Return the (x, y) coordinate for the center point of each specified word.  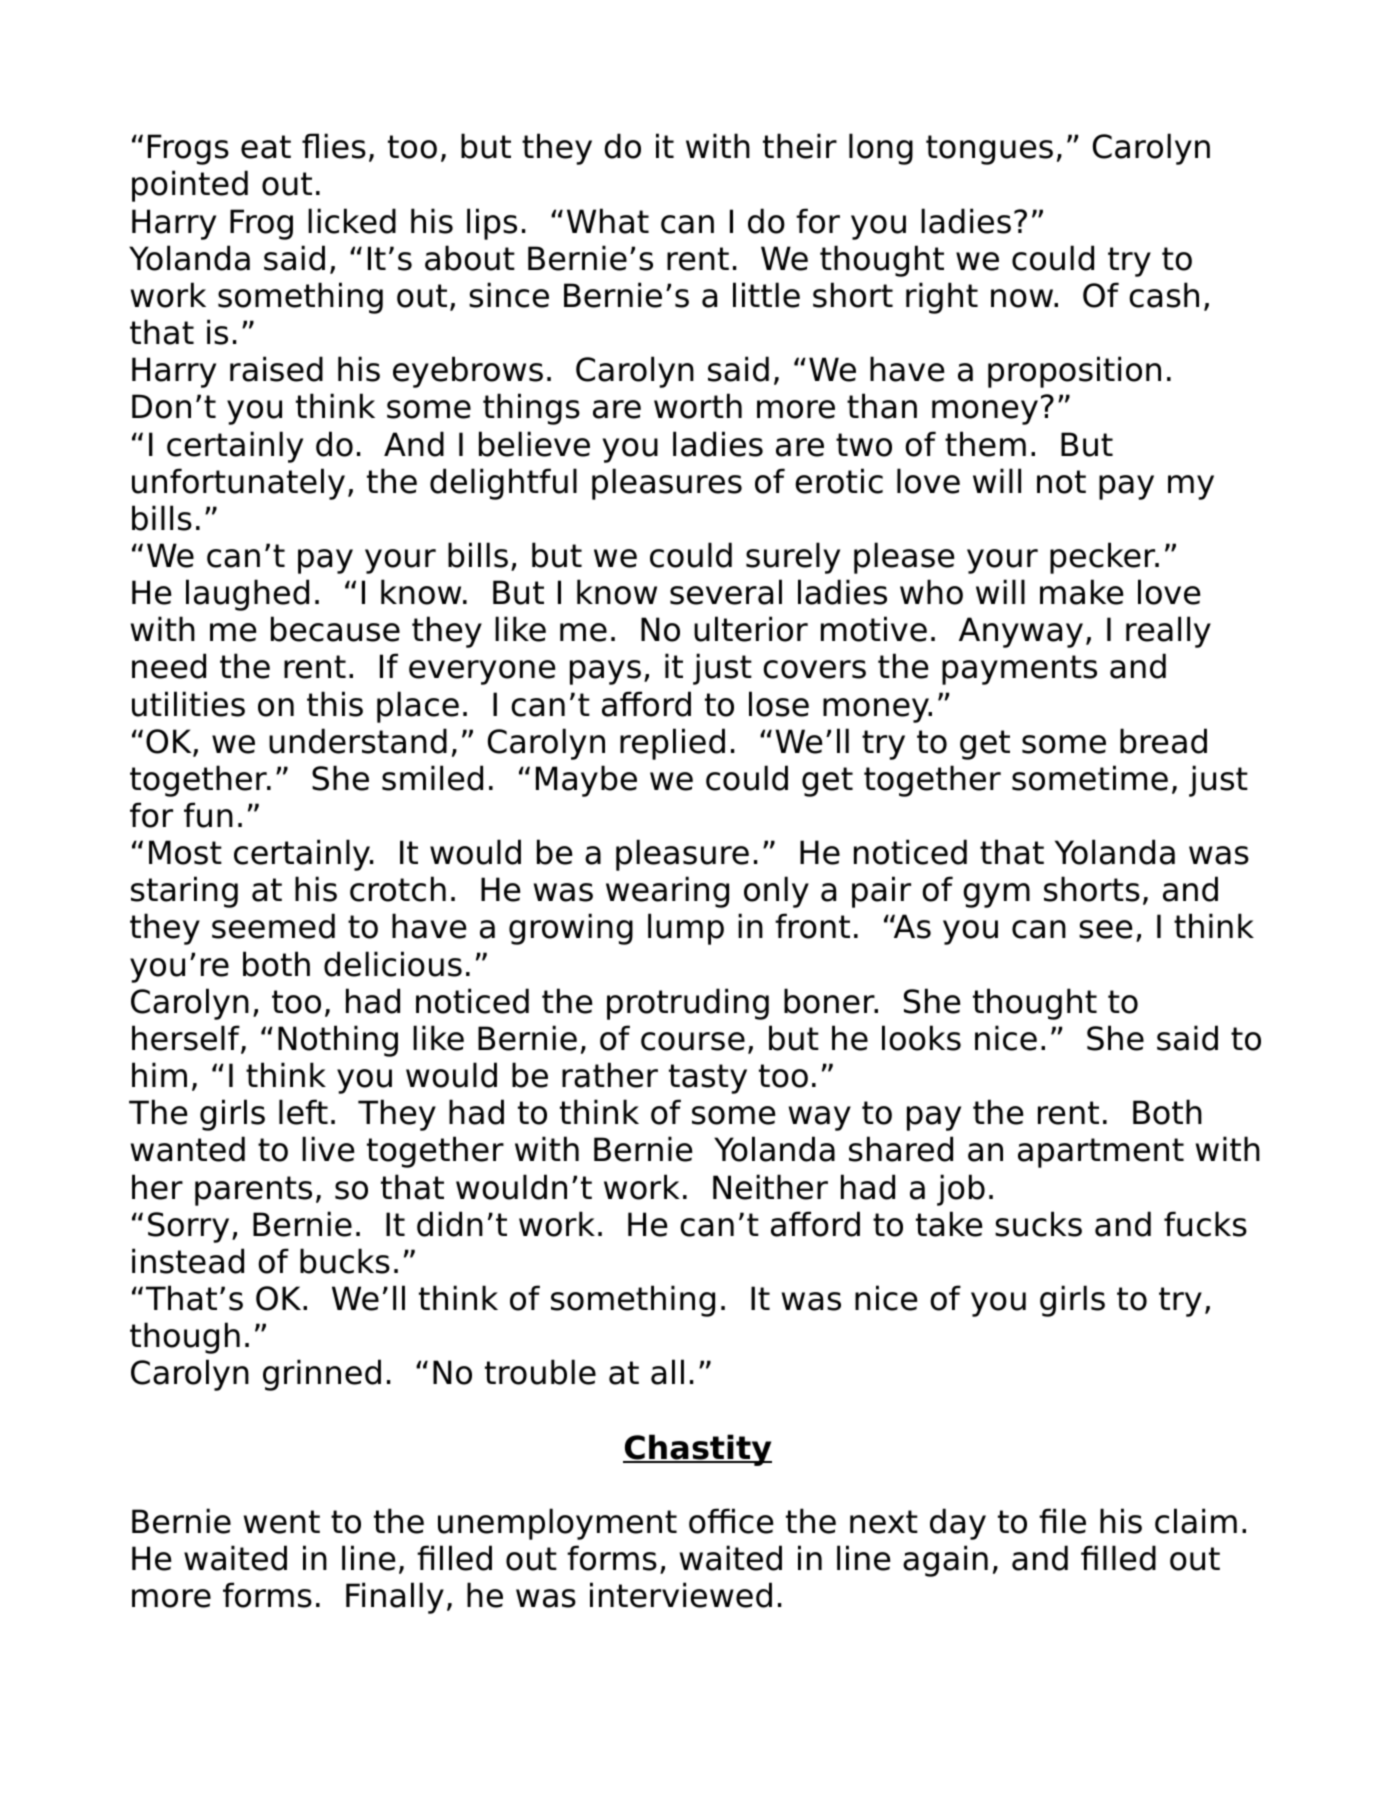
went (282, 1522)
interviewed (681, 1595)
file (1062, 1521)
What (608, 221)
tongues (989, 150)
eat (266, 147)
